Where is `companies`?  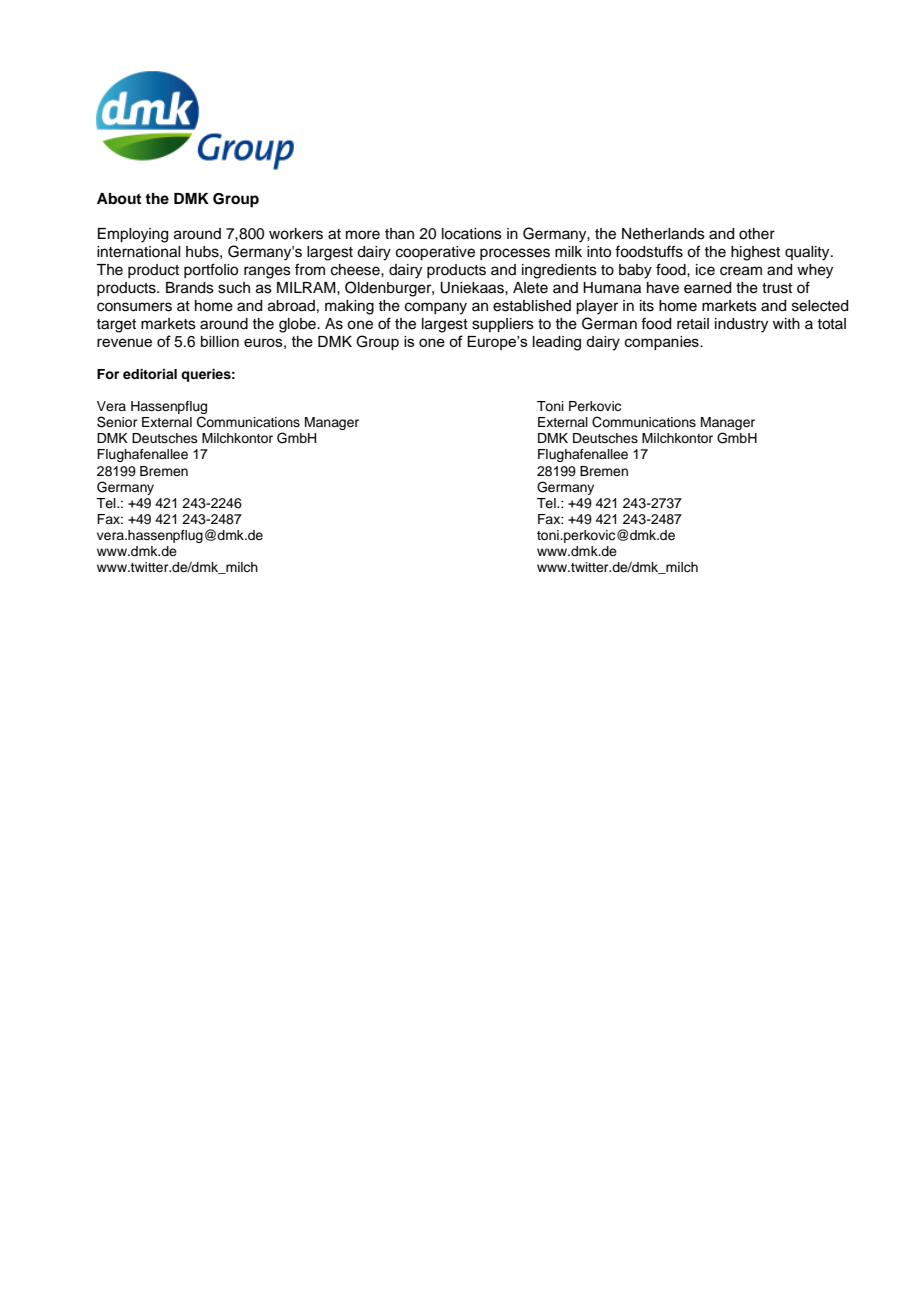 companies is located at coordinates (663, 343).
